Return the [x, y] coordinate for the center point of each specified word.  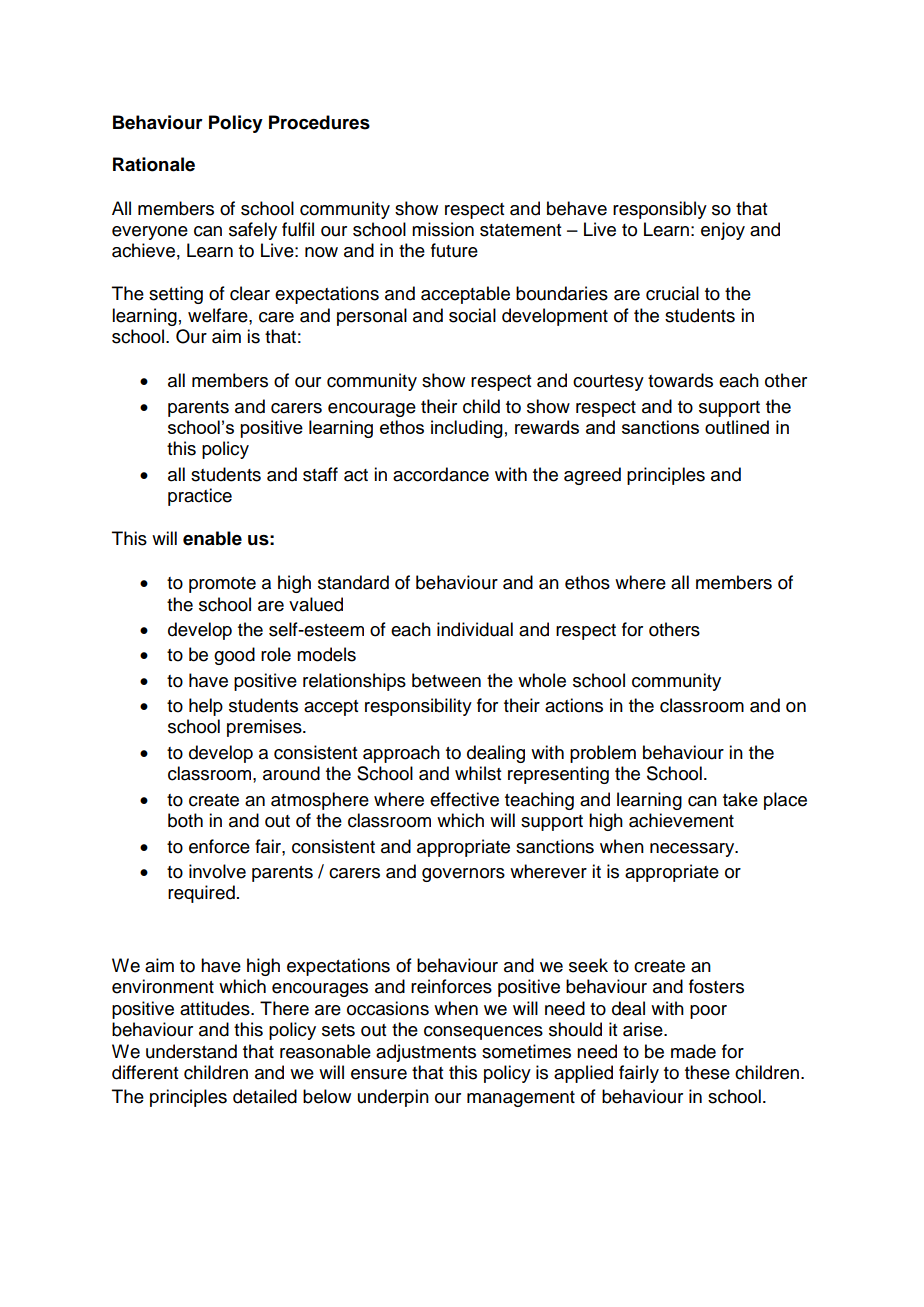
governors [463, 875]
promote [222, 585]
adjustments [426, 1053]
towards [680, 380]
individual [475, 629]
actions [574, 705]
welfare [219, 315]
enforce [219, 846]
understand [191, 1051]
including [467, 429]
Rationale [154, 164]
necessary [693, 850]
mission [443, 229]
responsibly [660, 210]
